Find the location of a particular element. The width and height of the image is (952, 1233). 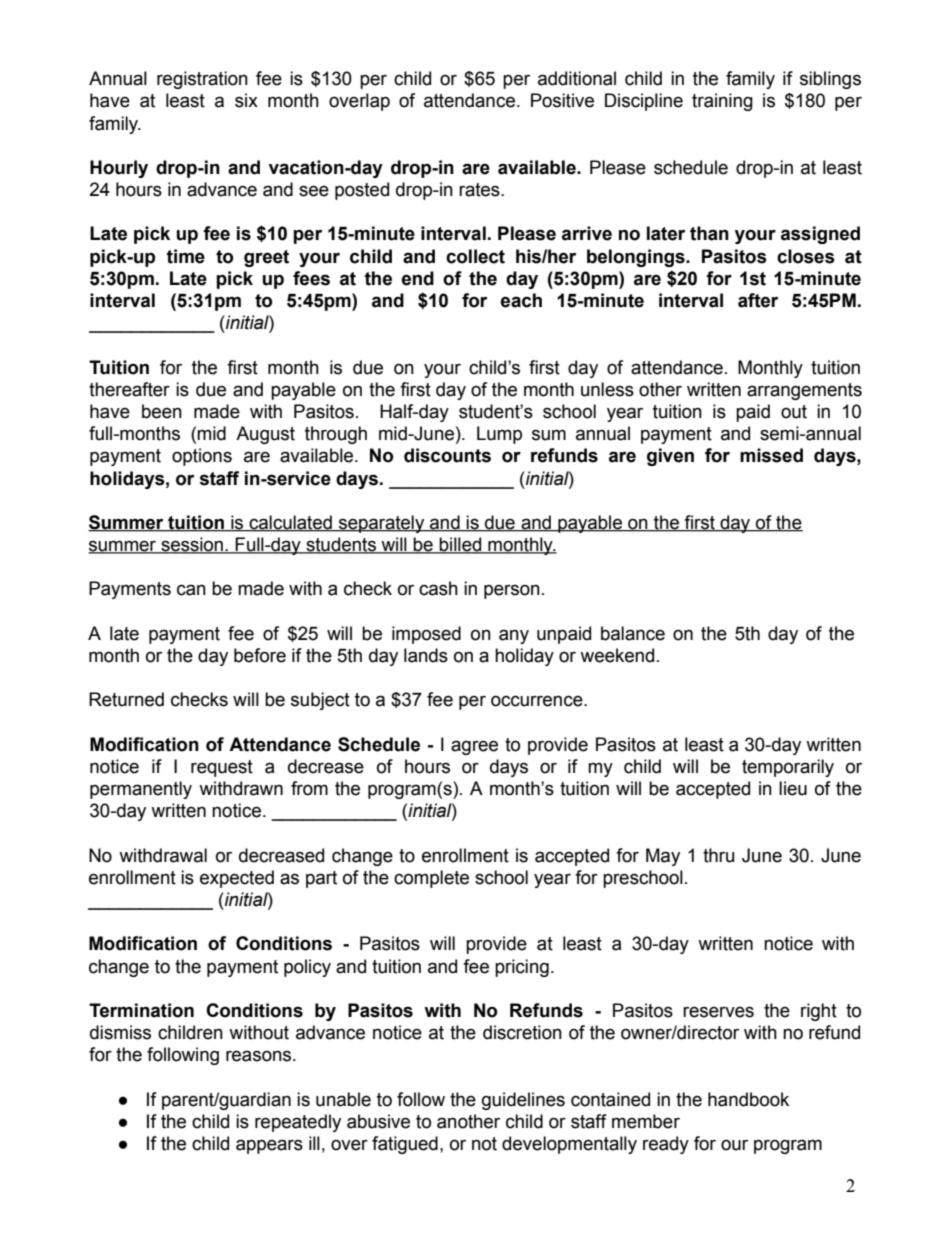

can is located at coordinates (191, 590).
